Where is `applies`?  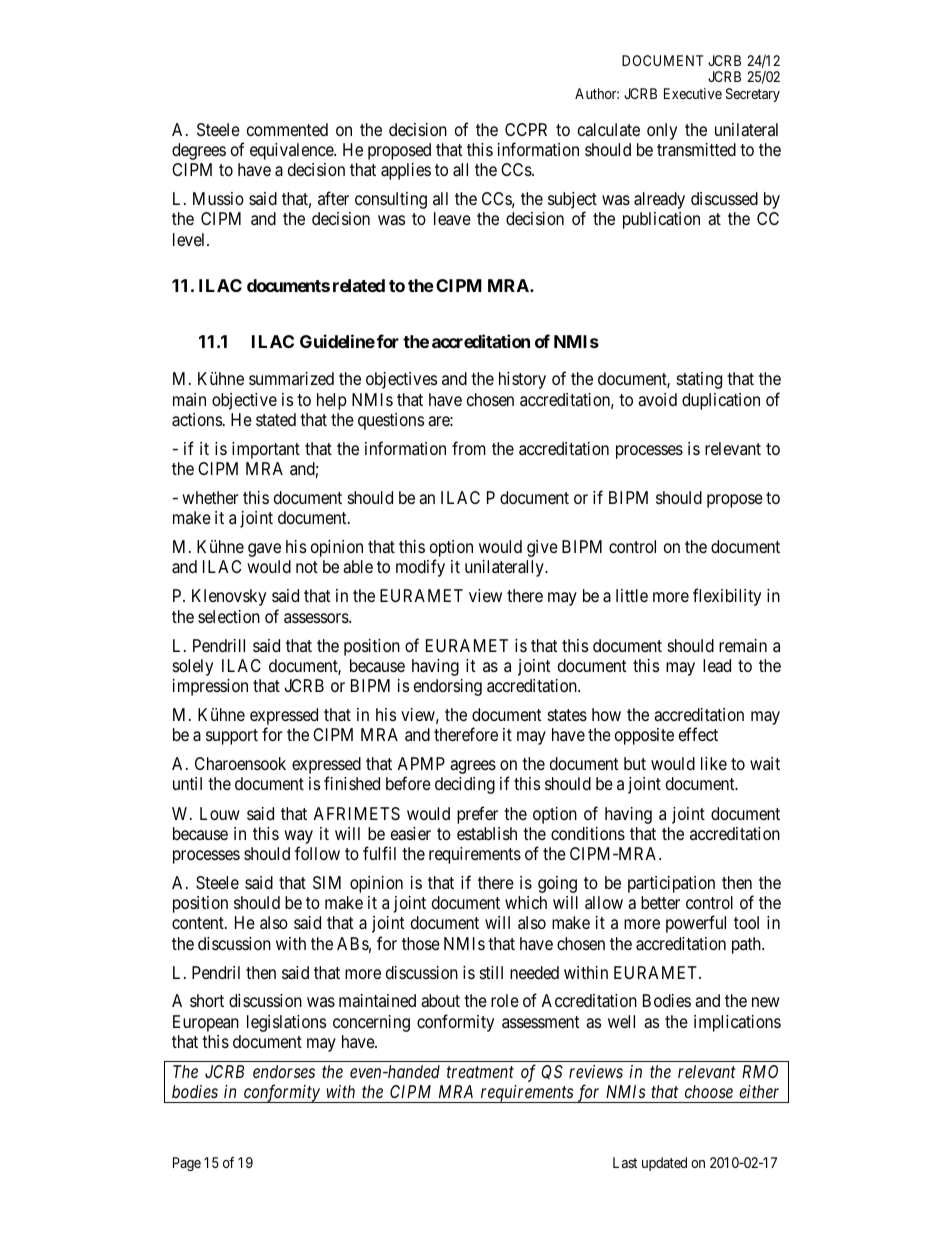
applies is located at coordinates (406, 171).
